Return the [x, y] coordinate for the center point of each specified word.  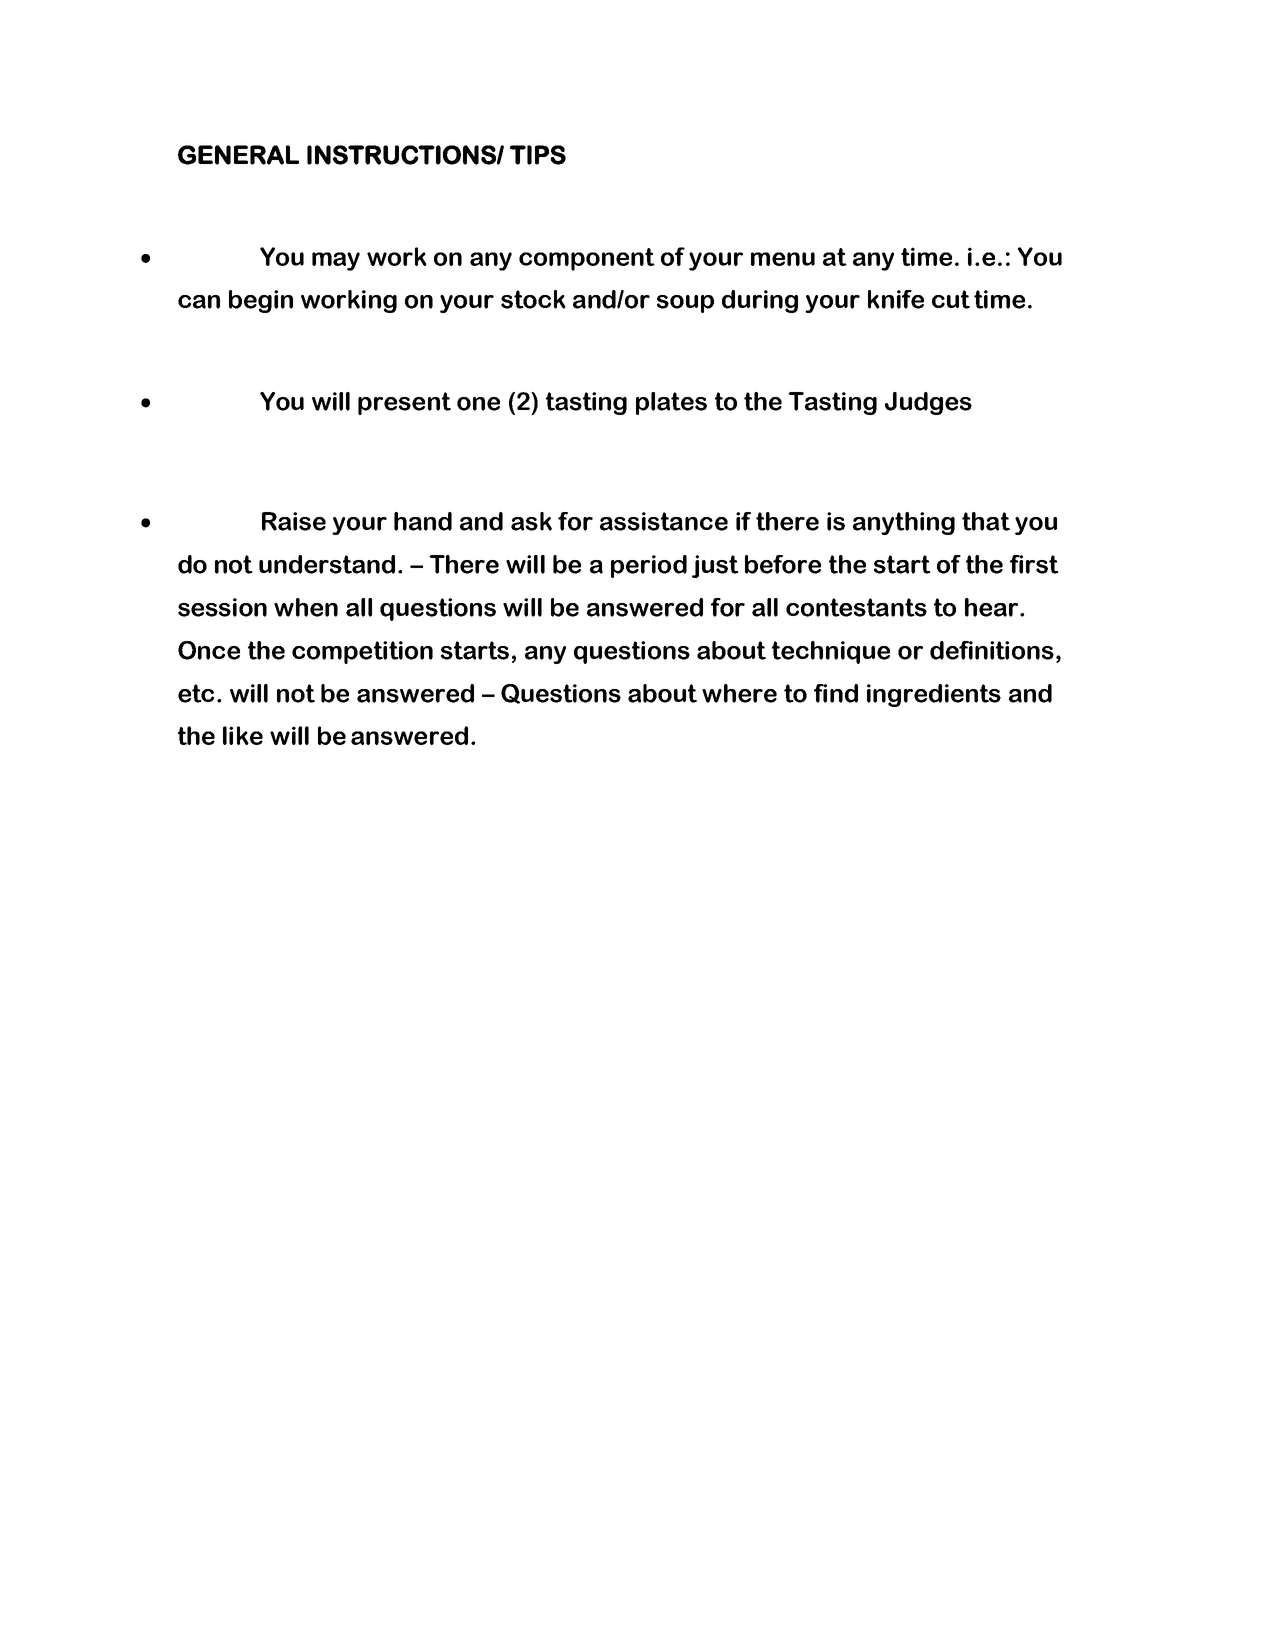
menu [783, 259]
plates [671, 403]
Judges [928, 403]
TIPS [538, 155]
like [243, 735]
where [739, 693]
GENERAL [238, 155]
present [404, 403]
